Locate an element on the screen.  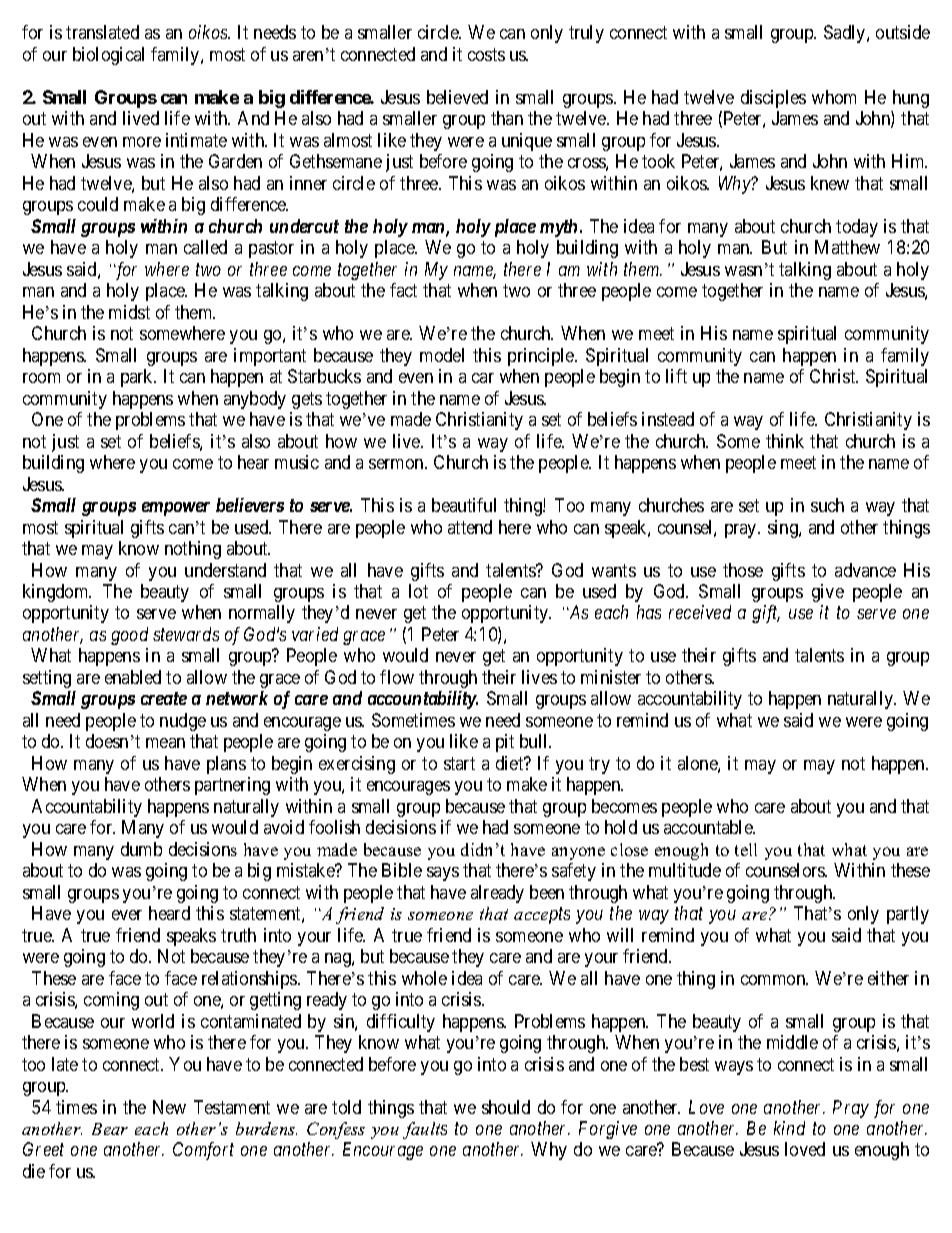
advance is located at coordinates (865, 570).
